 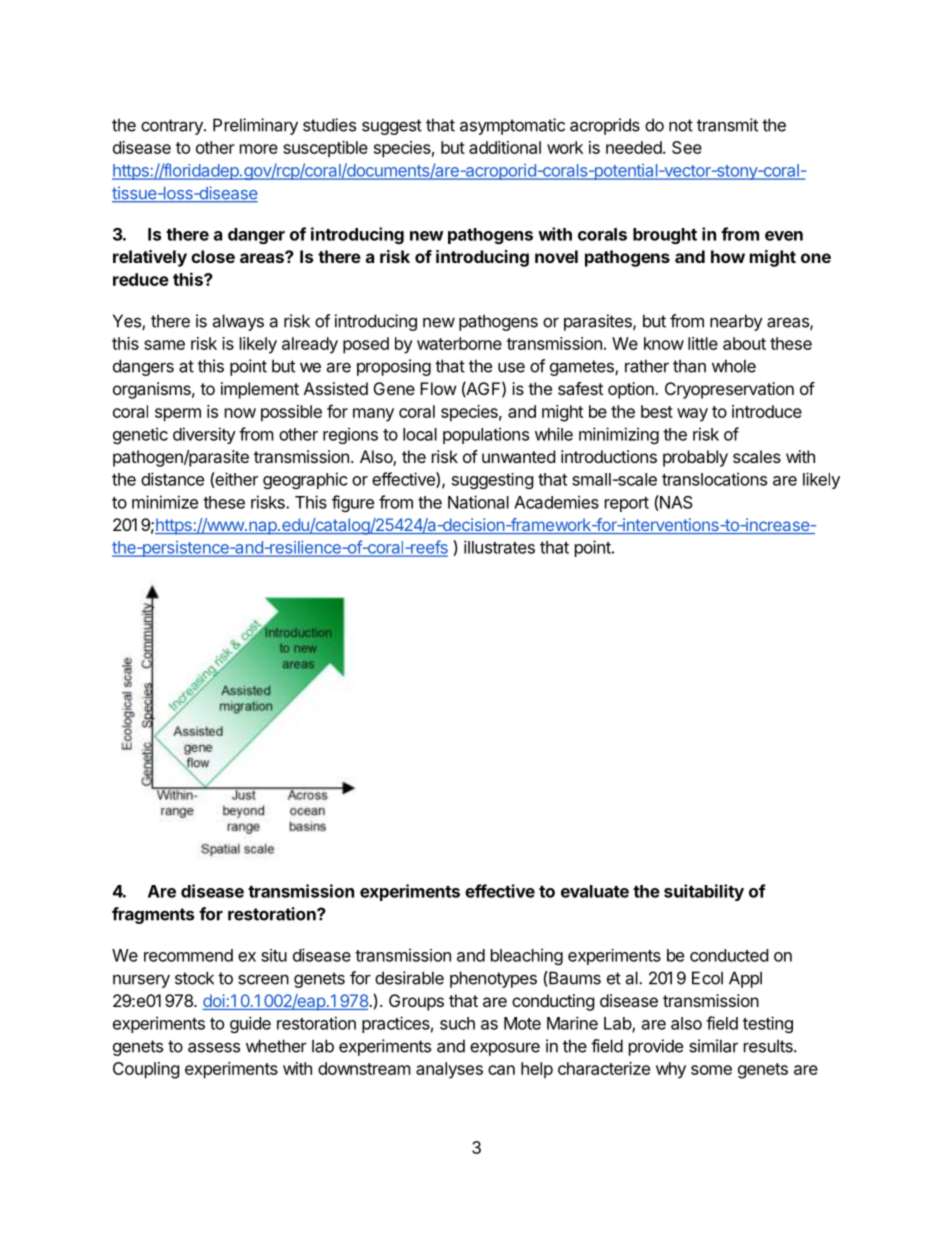 What do you see at coordinates (214, 1047) in the image?
I see `assess` at bounding box center [214, 1047].
